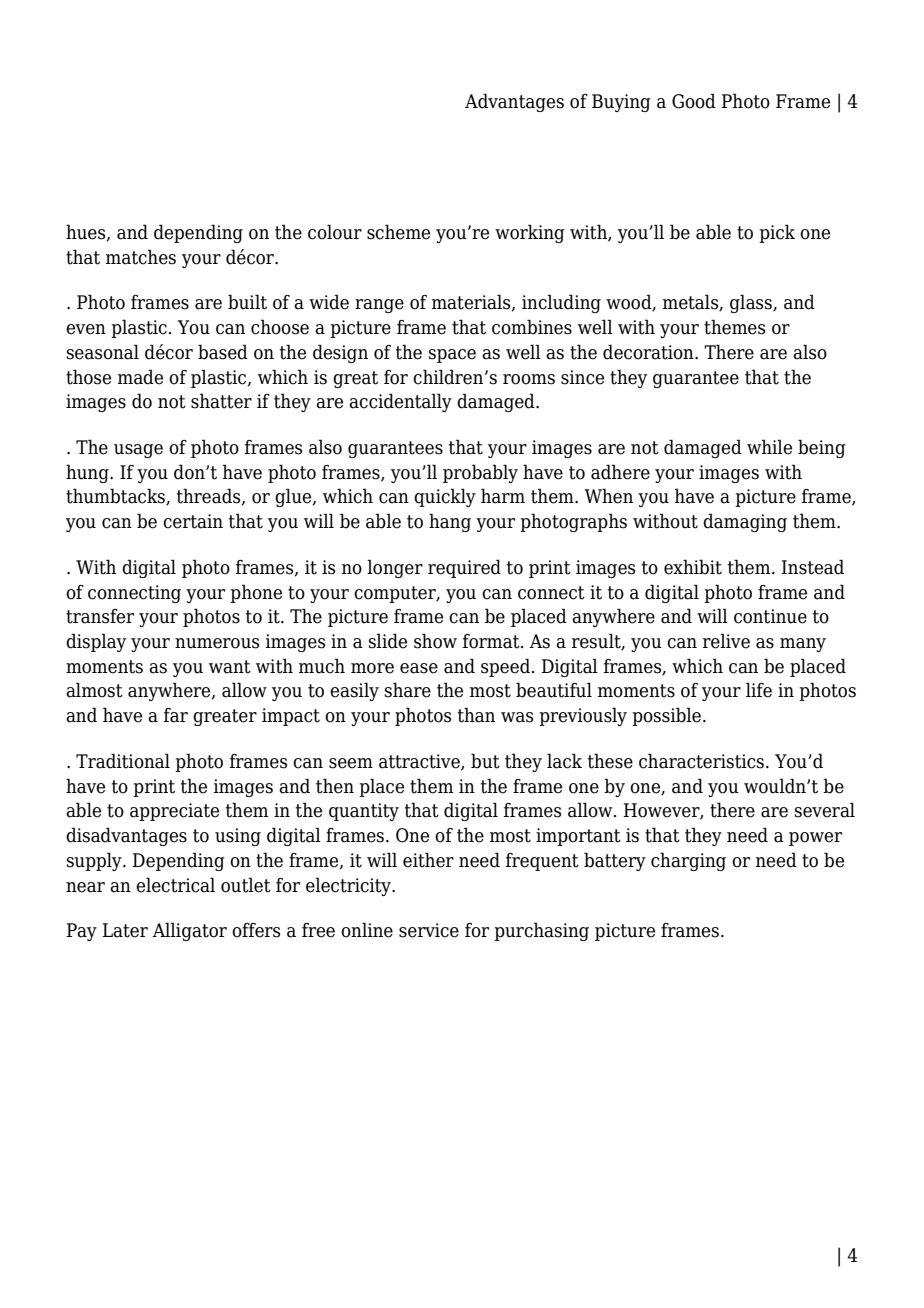 The image size is (924, 1308). Describe the element at coordinates (745, 522) in the screenshot. I see `damaging` at that location.
